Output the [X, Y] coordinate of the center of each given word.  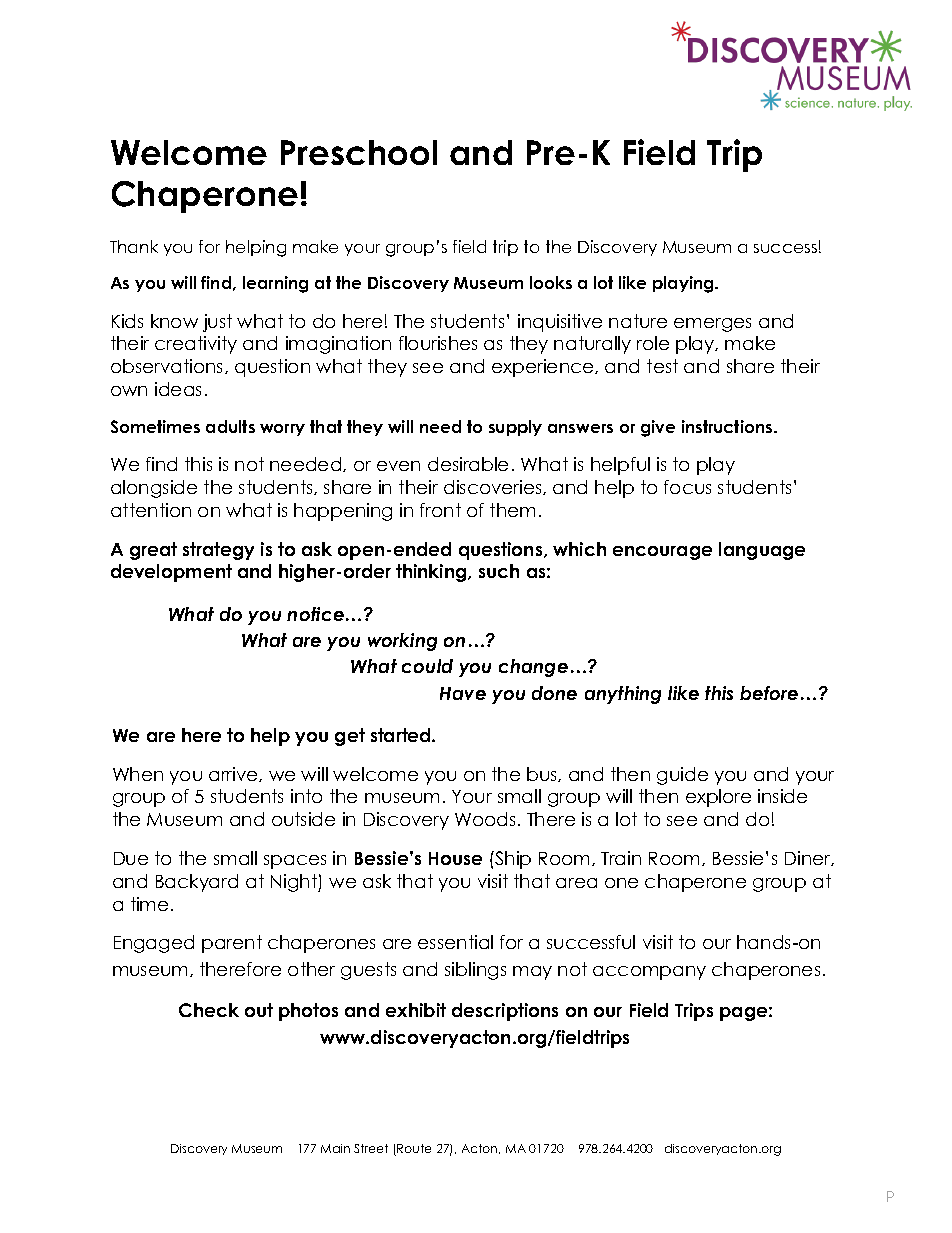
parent [232, 944]
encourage [662, 553]
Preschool [359, 152]
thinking [432, 573]
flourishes [438, 343]
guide [682, 776]
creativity [196, 345]
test [662, 366]
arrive [234, 774]
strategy [218, 551]
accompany [649, 973]
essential [455, 942]
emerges [712, 325]
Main [335, 1148]
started [402, 735]
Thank [134, 246]
